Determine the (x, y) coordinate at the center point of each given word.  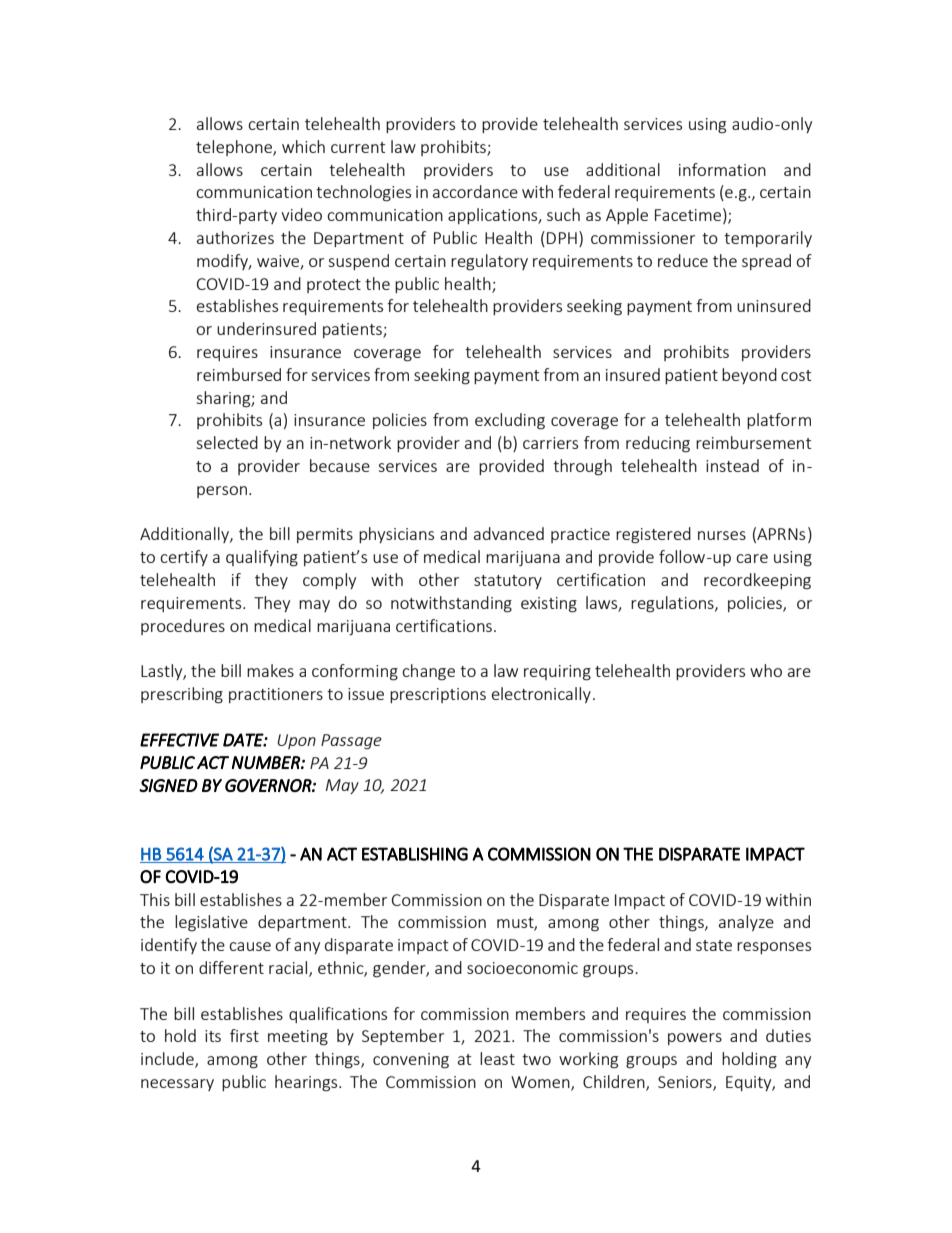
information (722, 169)
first (244, 1035)
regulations (673, 604)
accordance (475, 191)
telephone (235, 148)
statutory (508, 582)
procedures (183, 627)
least (497, 1058)
